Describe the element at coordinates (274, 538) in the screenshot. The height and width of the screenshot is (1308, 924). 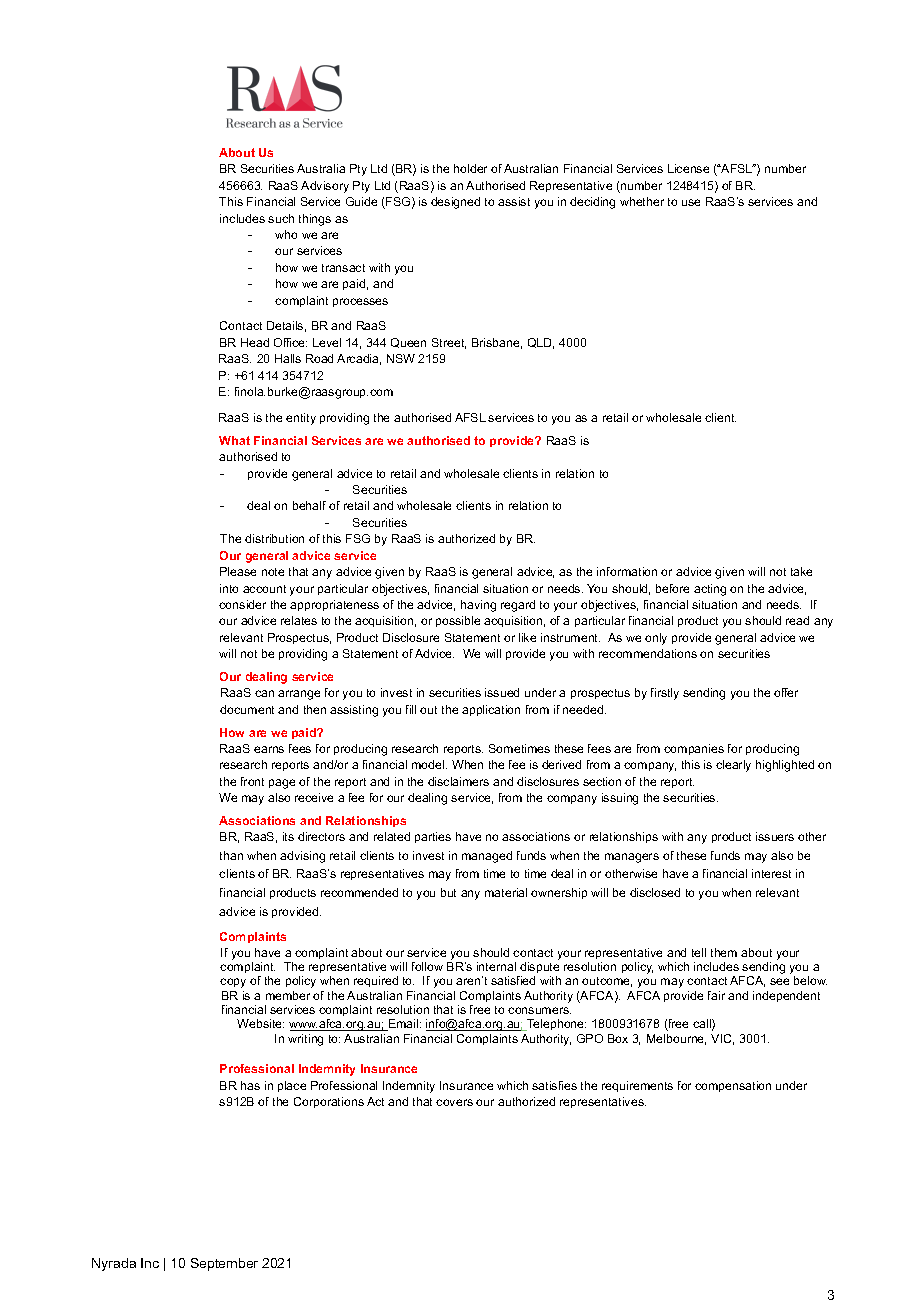
I see `distribution` at that location.
